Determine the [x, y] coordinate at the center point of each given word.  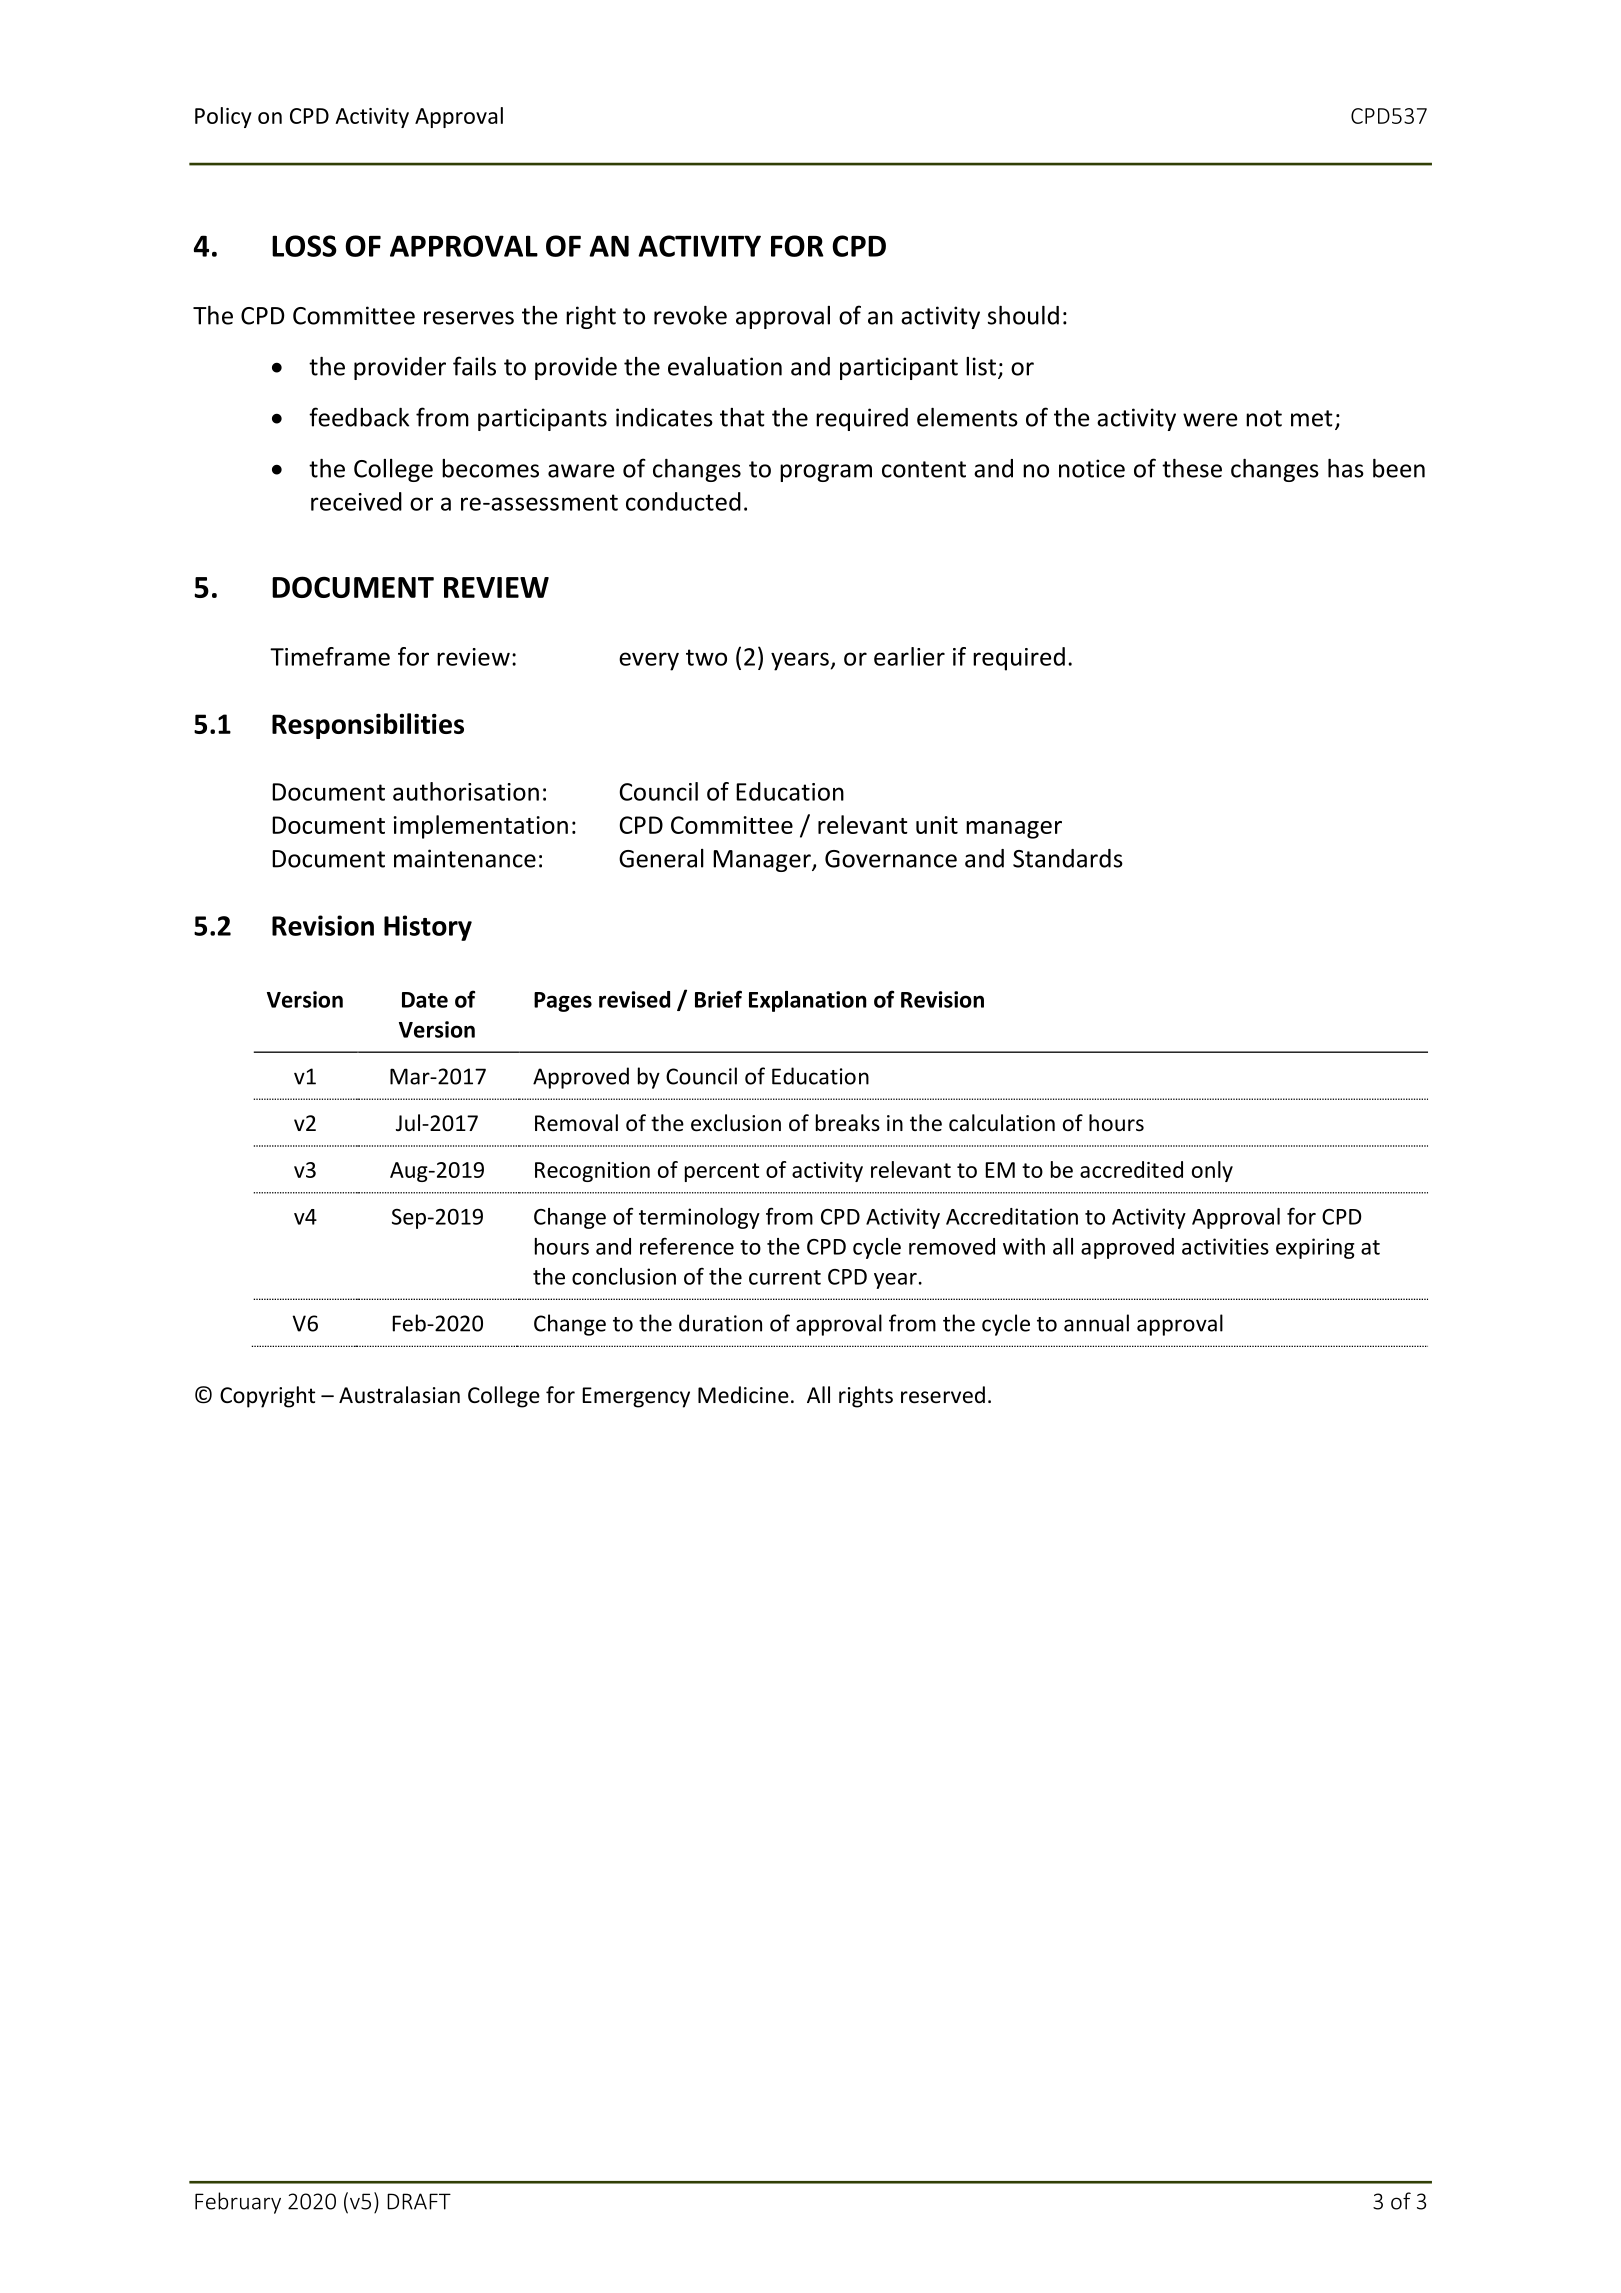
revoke [690, 315]
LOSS [304, 246]
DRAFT [419, 2201]
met [1312, 418]
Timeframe [330, 656]
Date [425, 1000]
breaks [848, 1123]
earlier [909, 656]
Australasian [399, 1395]
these [1192, 468]
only [1212, 1171]
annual [1096, 1323]
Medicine [743, 1395]
